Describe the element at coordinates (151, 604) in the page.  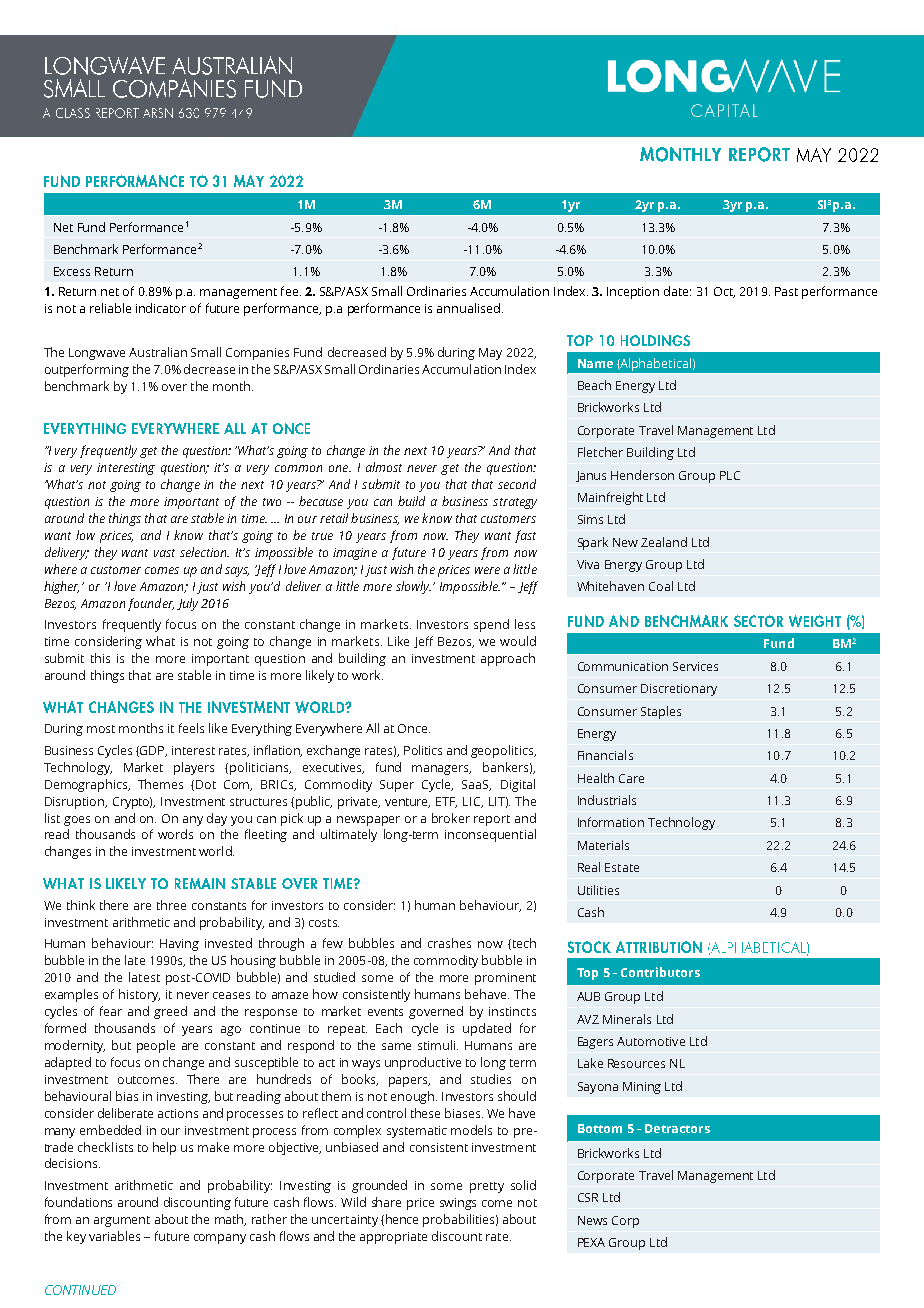
I see `founder` at that location.
